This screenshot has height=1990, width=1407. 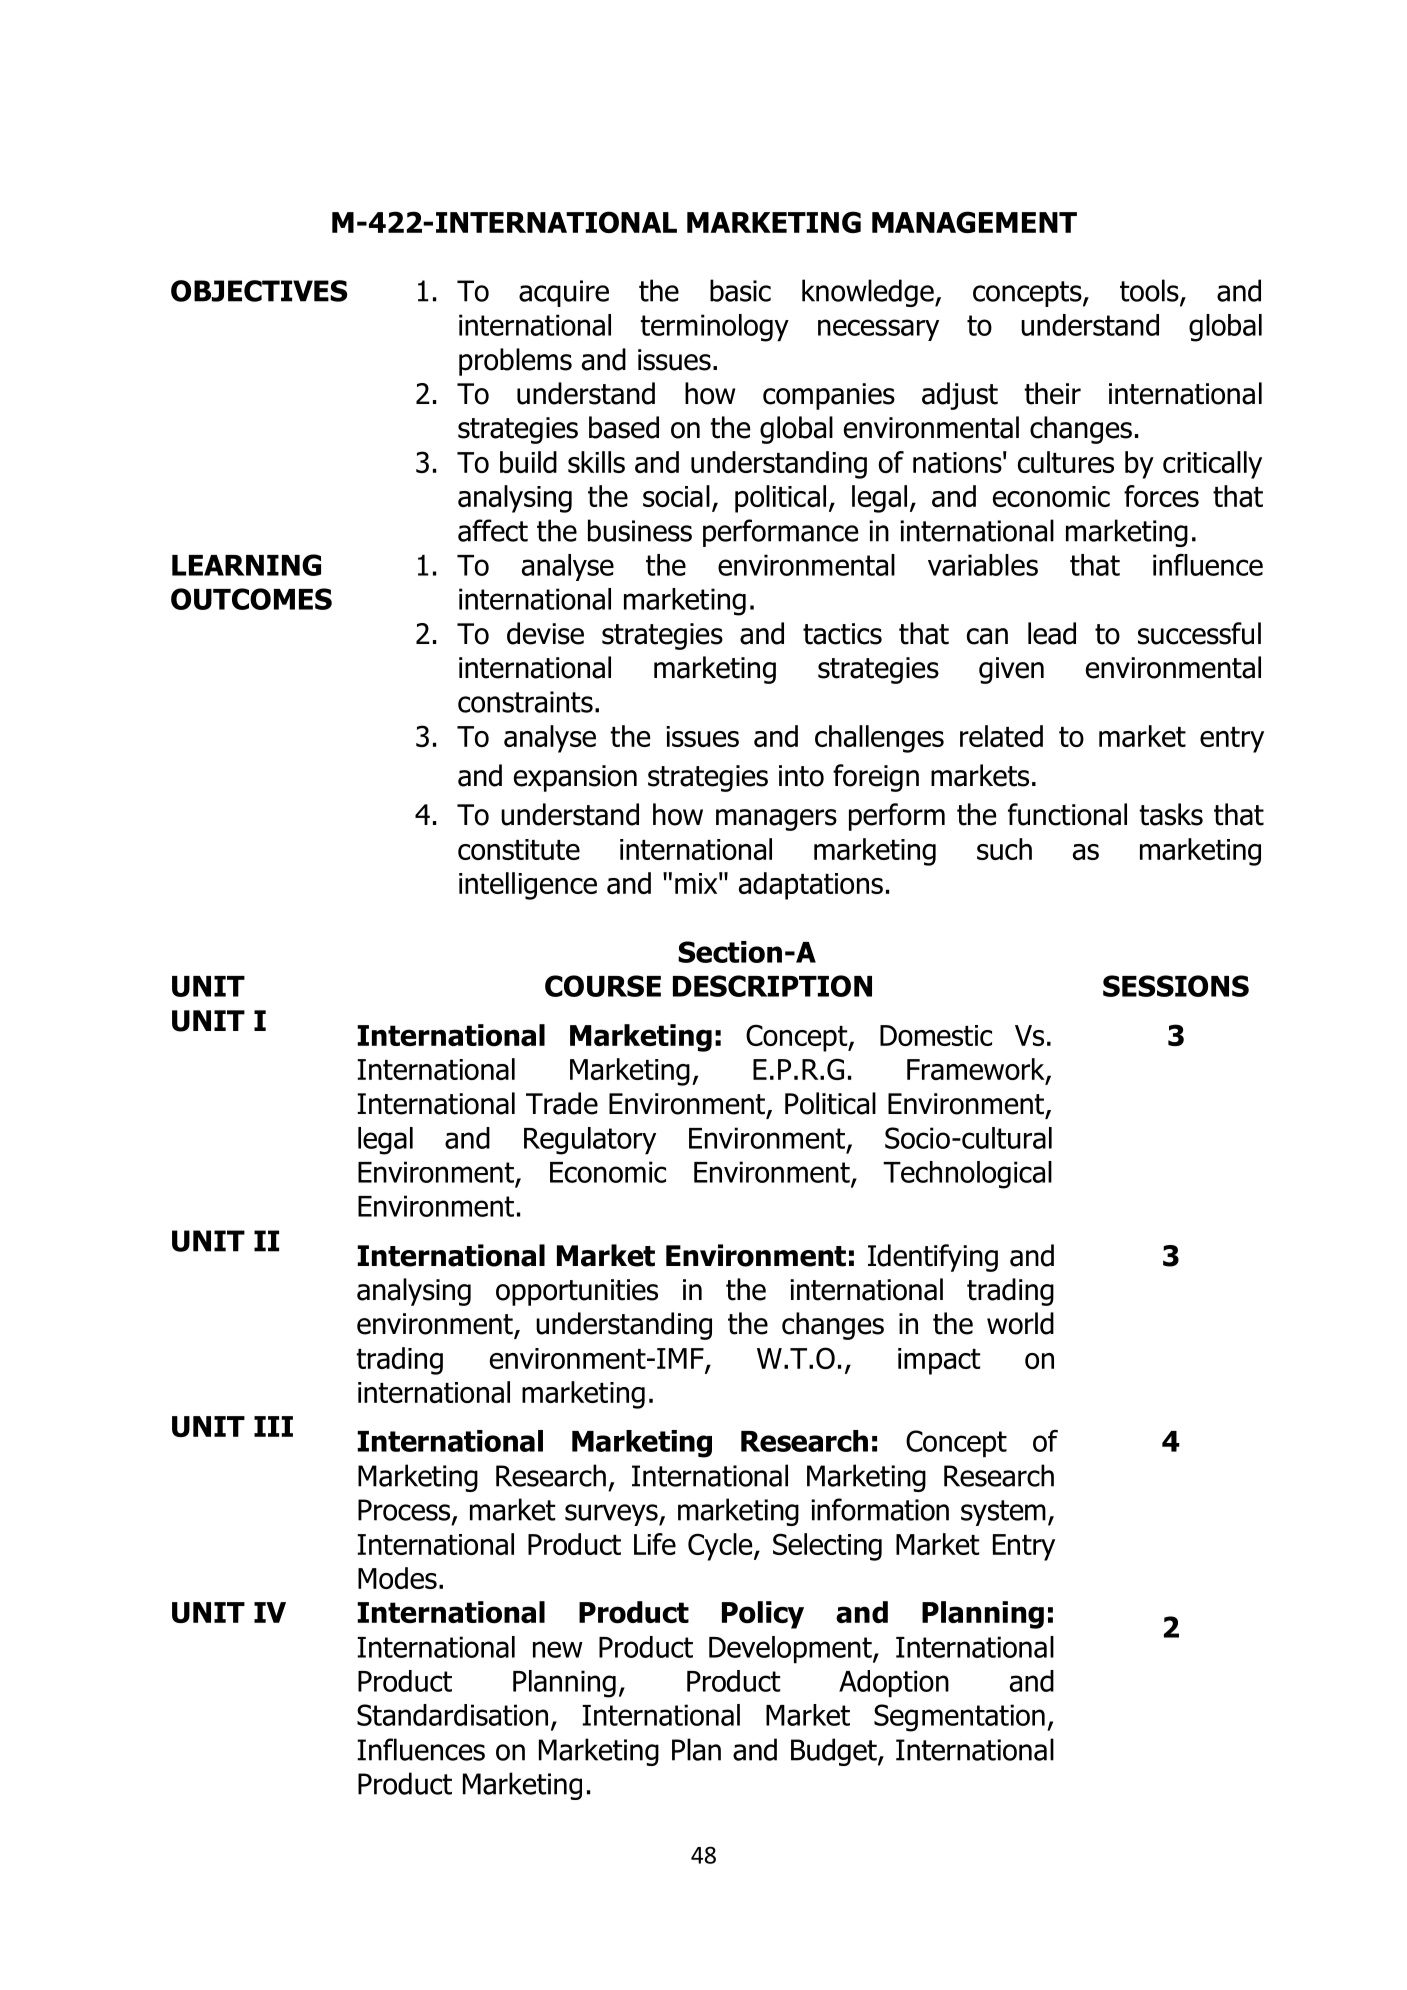 What do you see at coordinates (259, 291) in the screenshot?
I see `OBJECTIVES` at bounding box center [259, 291].
